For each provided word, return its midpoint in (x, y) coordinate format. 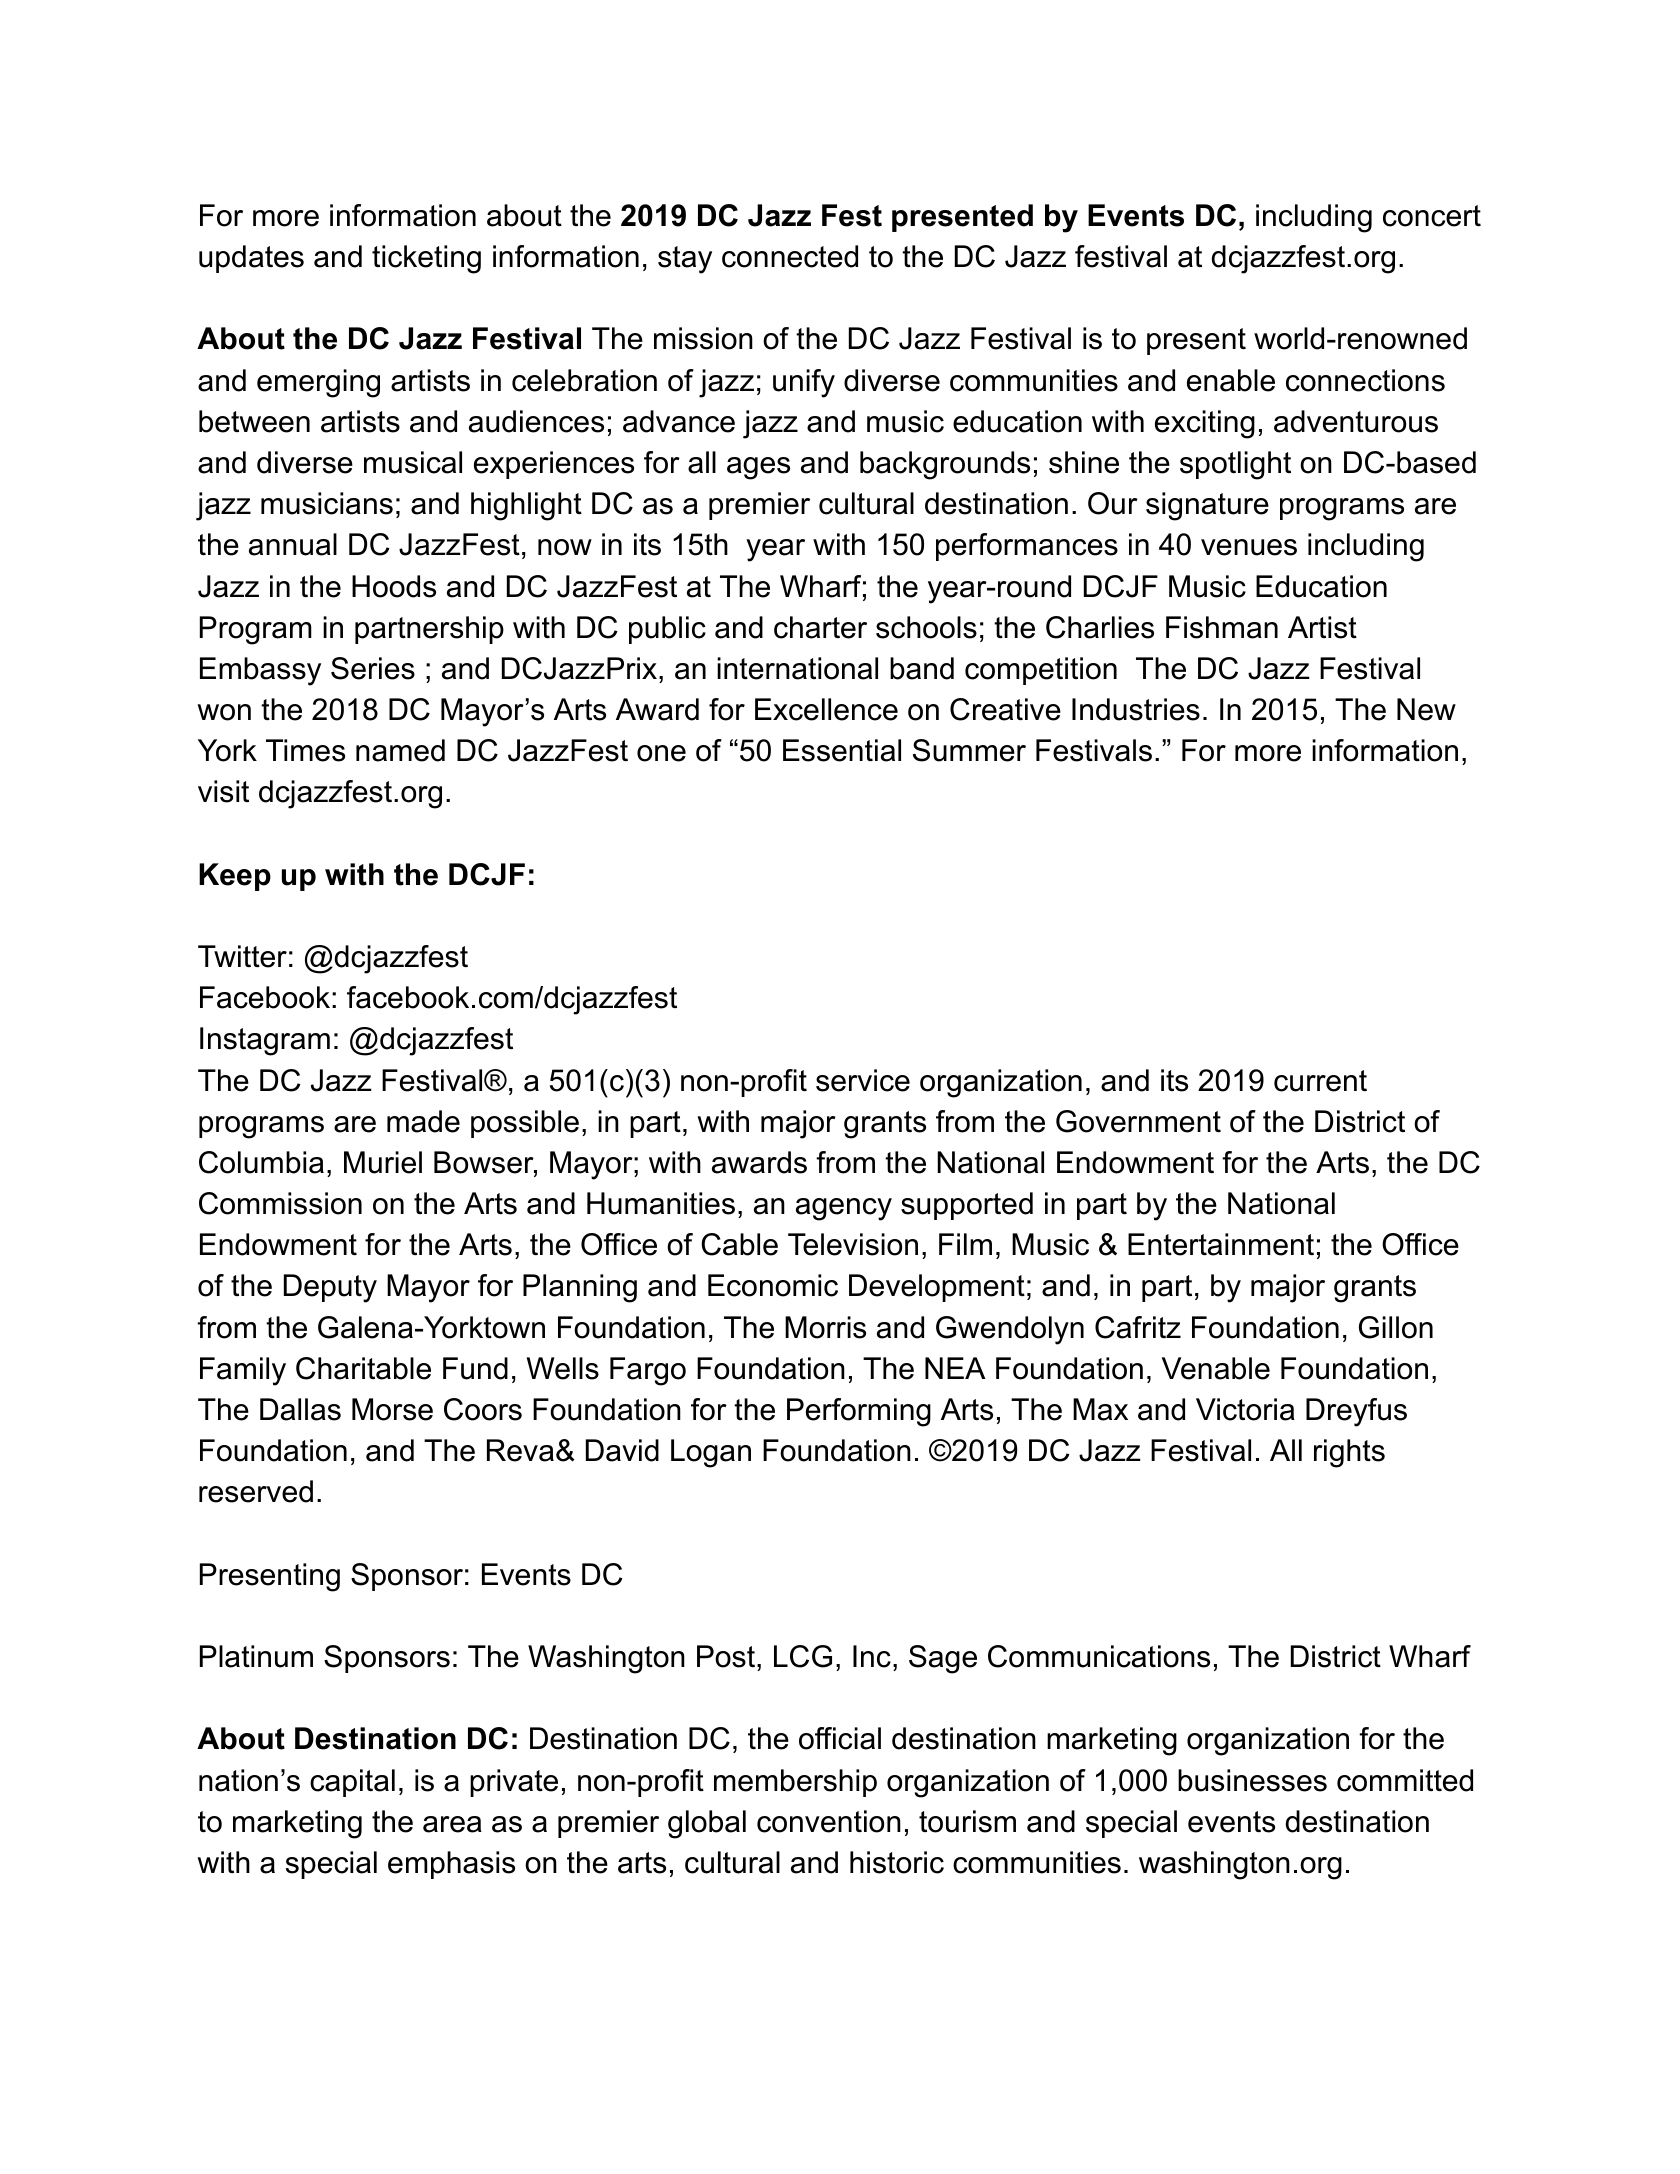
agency (844, 1209)
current (1320, 1081)
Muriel (383, 1162)
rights (1349, 1453)
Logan (711, 1453)
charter (820, 627)
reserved (256, 1491)
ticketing (426, 259)
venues (1249, 547)
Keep (235, 877)
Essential (842, 750)
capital (352, 1783)
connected (790, 256)
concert (1432, 216)
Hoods (394, 586)
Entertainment (1221, 1244)
